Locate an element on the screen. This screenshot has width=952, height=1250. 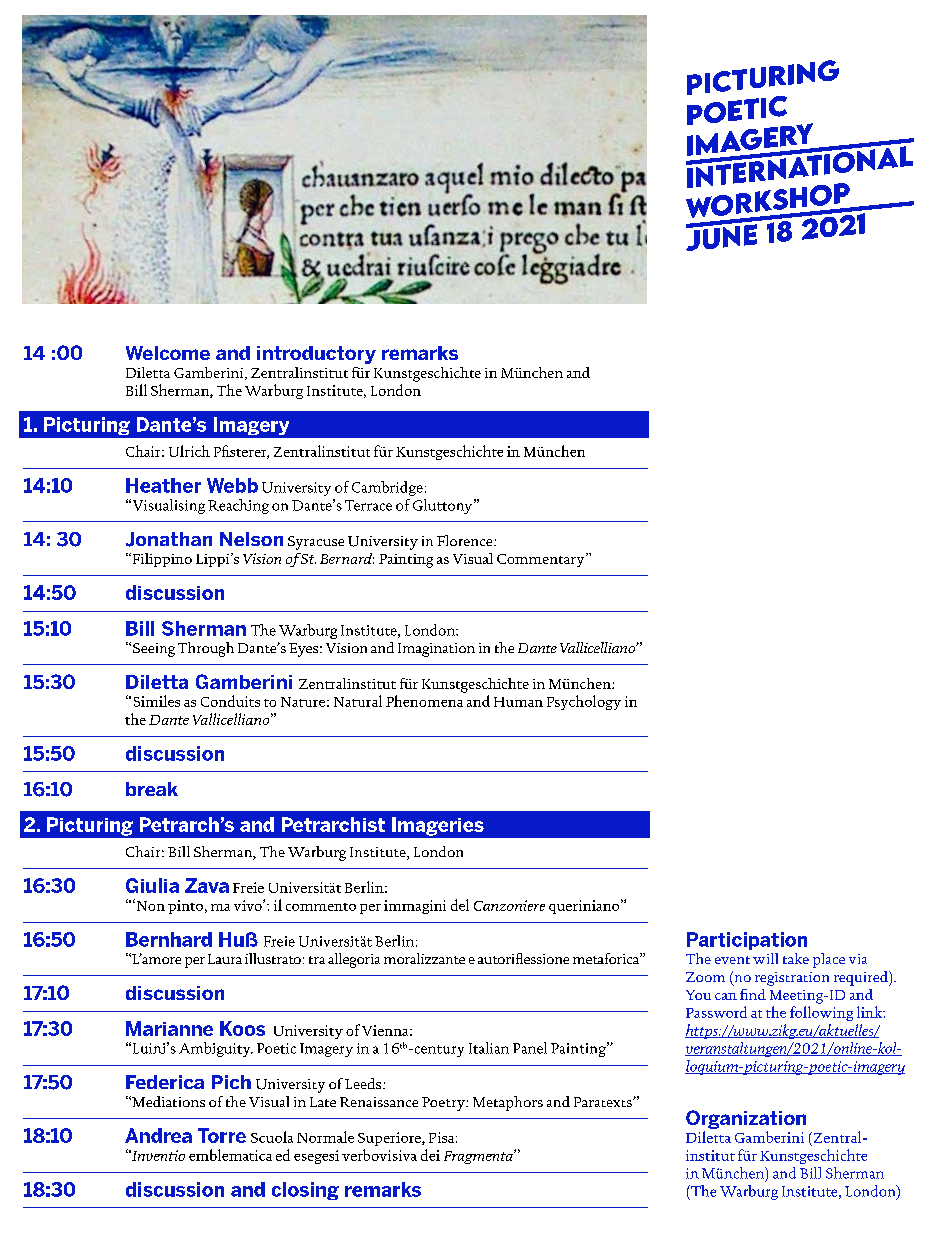
Psychology is located at coordinates (584, 702).
